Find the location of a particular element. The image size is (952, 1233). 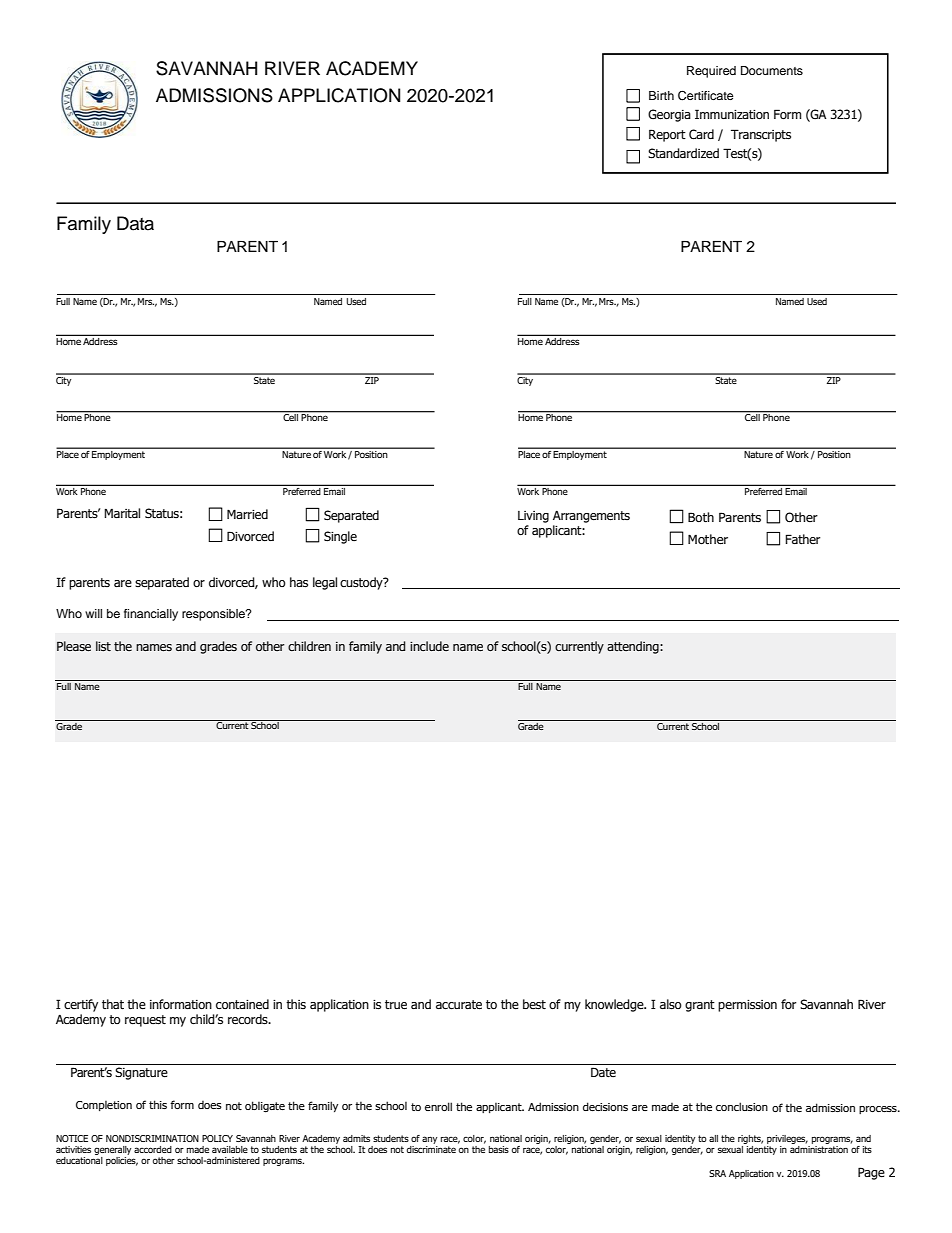

accurate is located at coordinates (459, 1005).
